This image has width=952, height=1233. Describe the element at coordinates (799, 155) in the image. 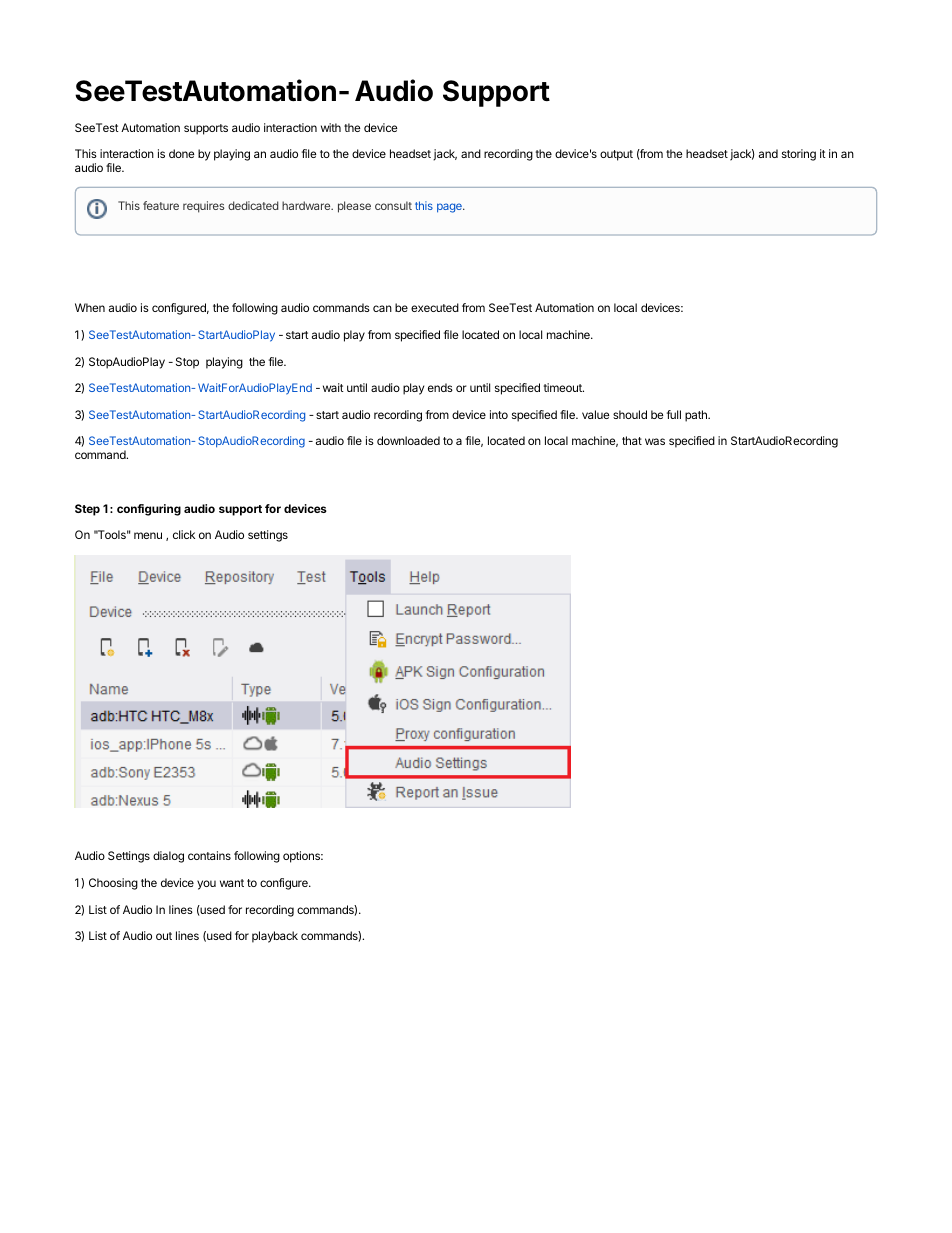

I see `storing` at that location.
